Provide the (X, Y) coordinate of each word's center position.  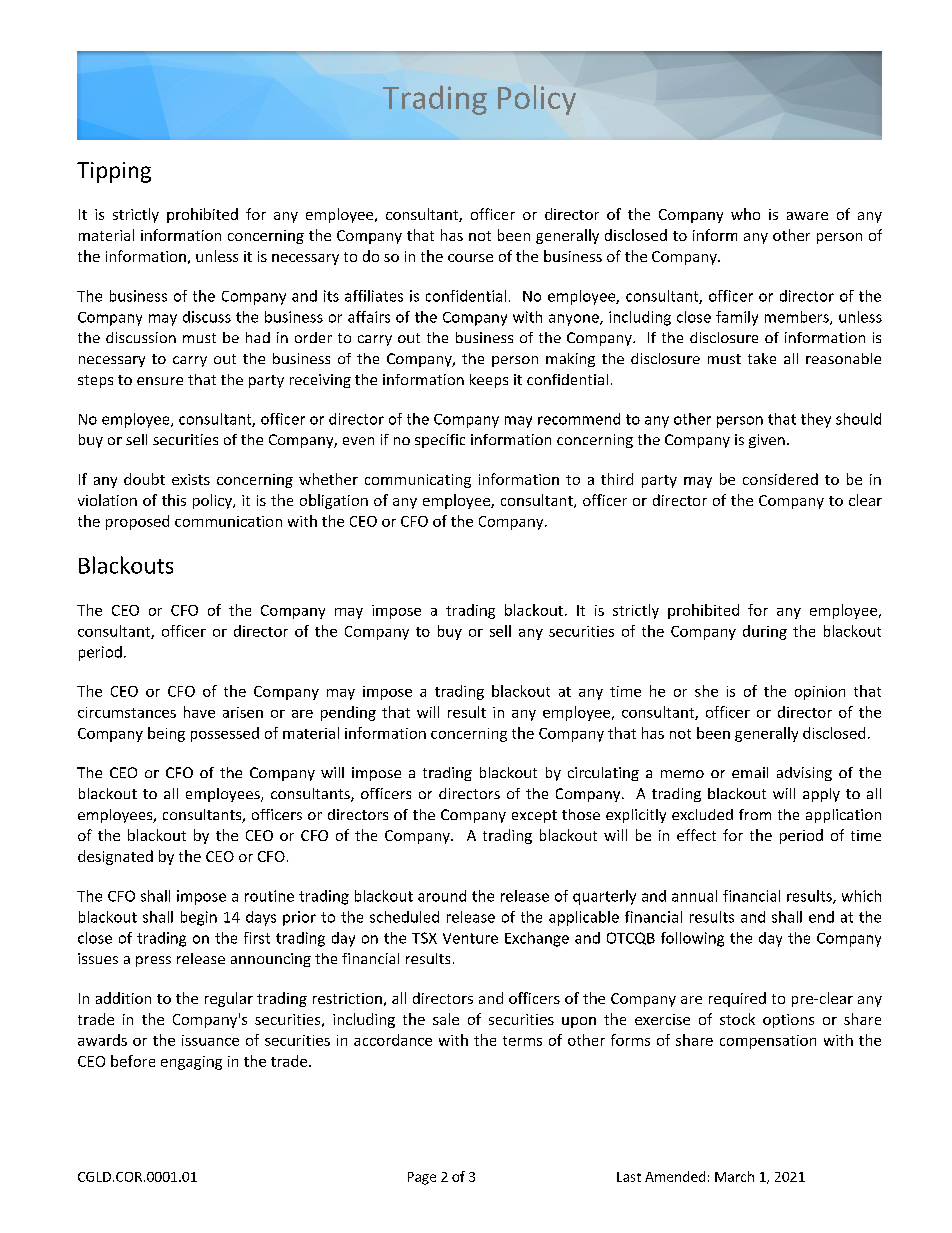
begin (199, 918)
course (470, 258)
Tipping (114, 172)
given (767, 441)
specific (440, 441)
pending (348, 713)
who (745, 214)
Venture (470, 938)
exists (191, 479)
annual (694, 896)
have (199, 712)
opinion (820, 693)
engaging (191, 1063)
